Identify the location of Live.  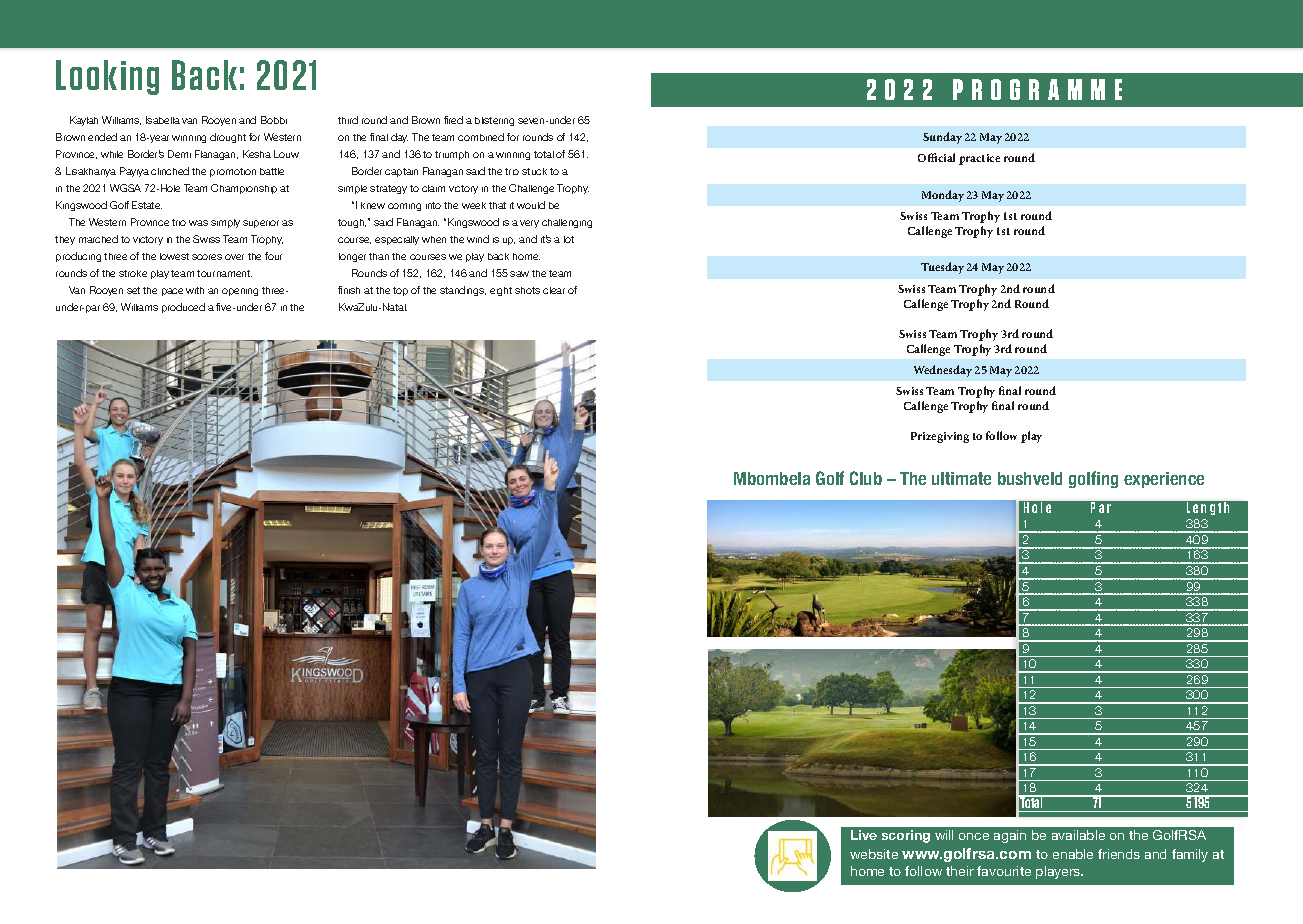
(864, 835).
